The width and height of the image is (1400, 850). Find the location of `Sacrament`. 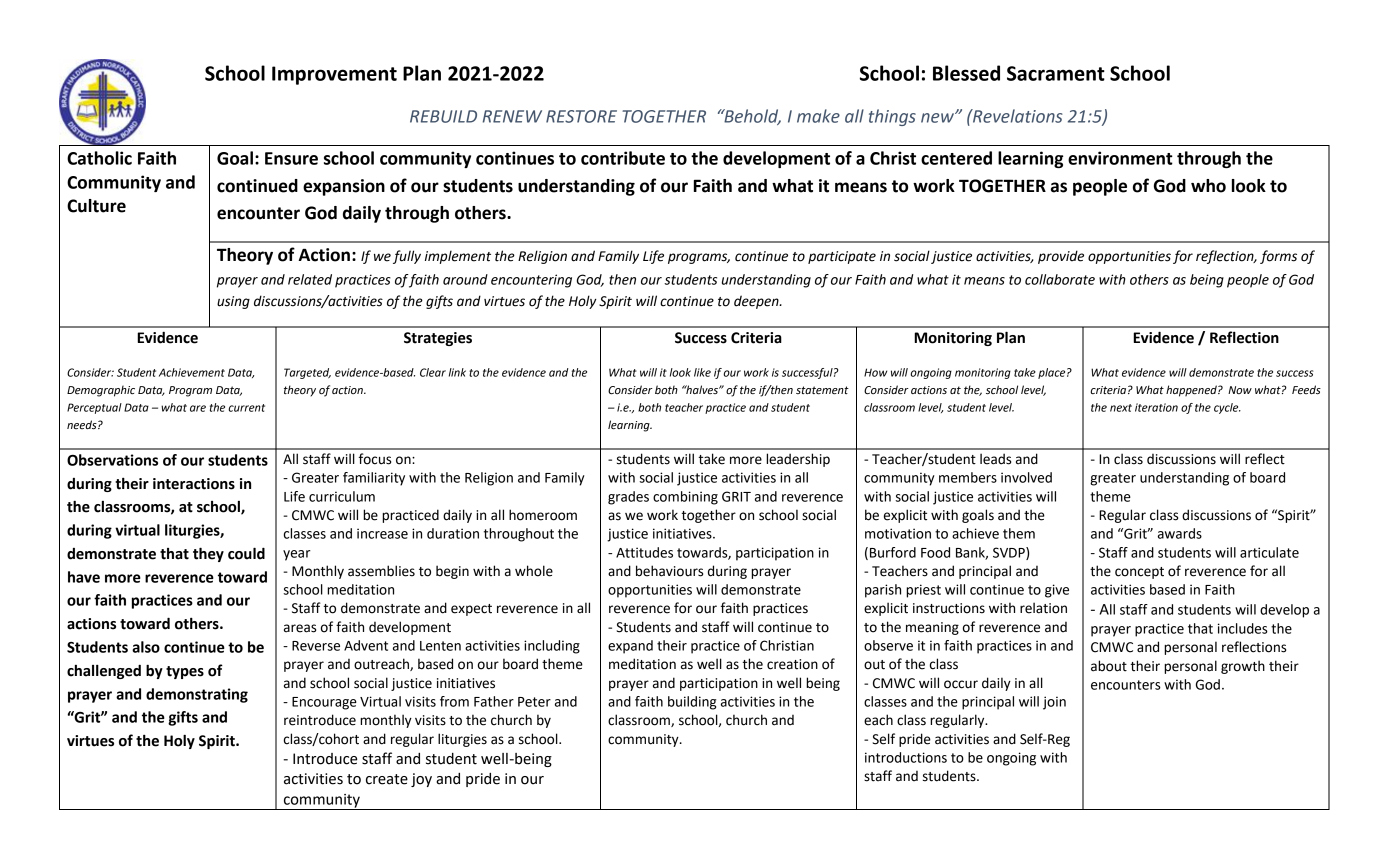

Sacrament is located at coordinates (1056, 73).
